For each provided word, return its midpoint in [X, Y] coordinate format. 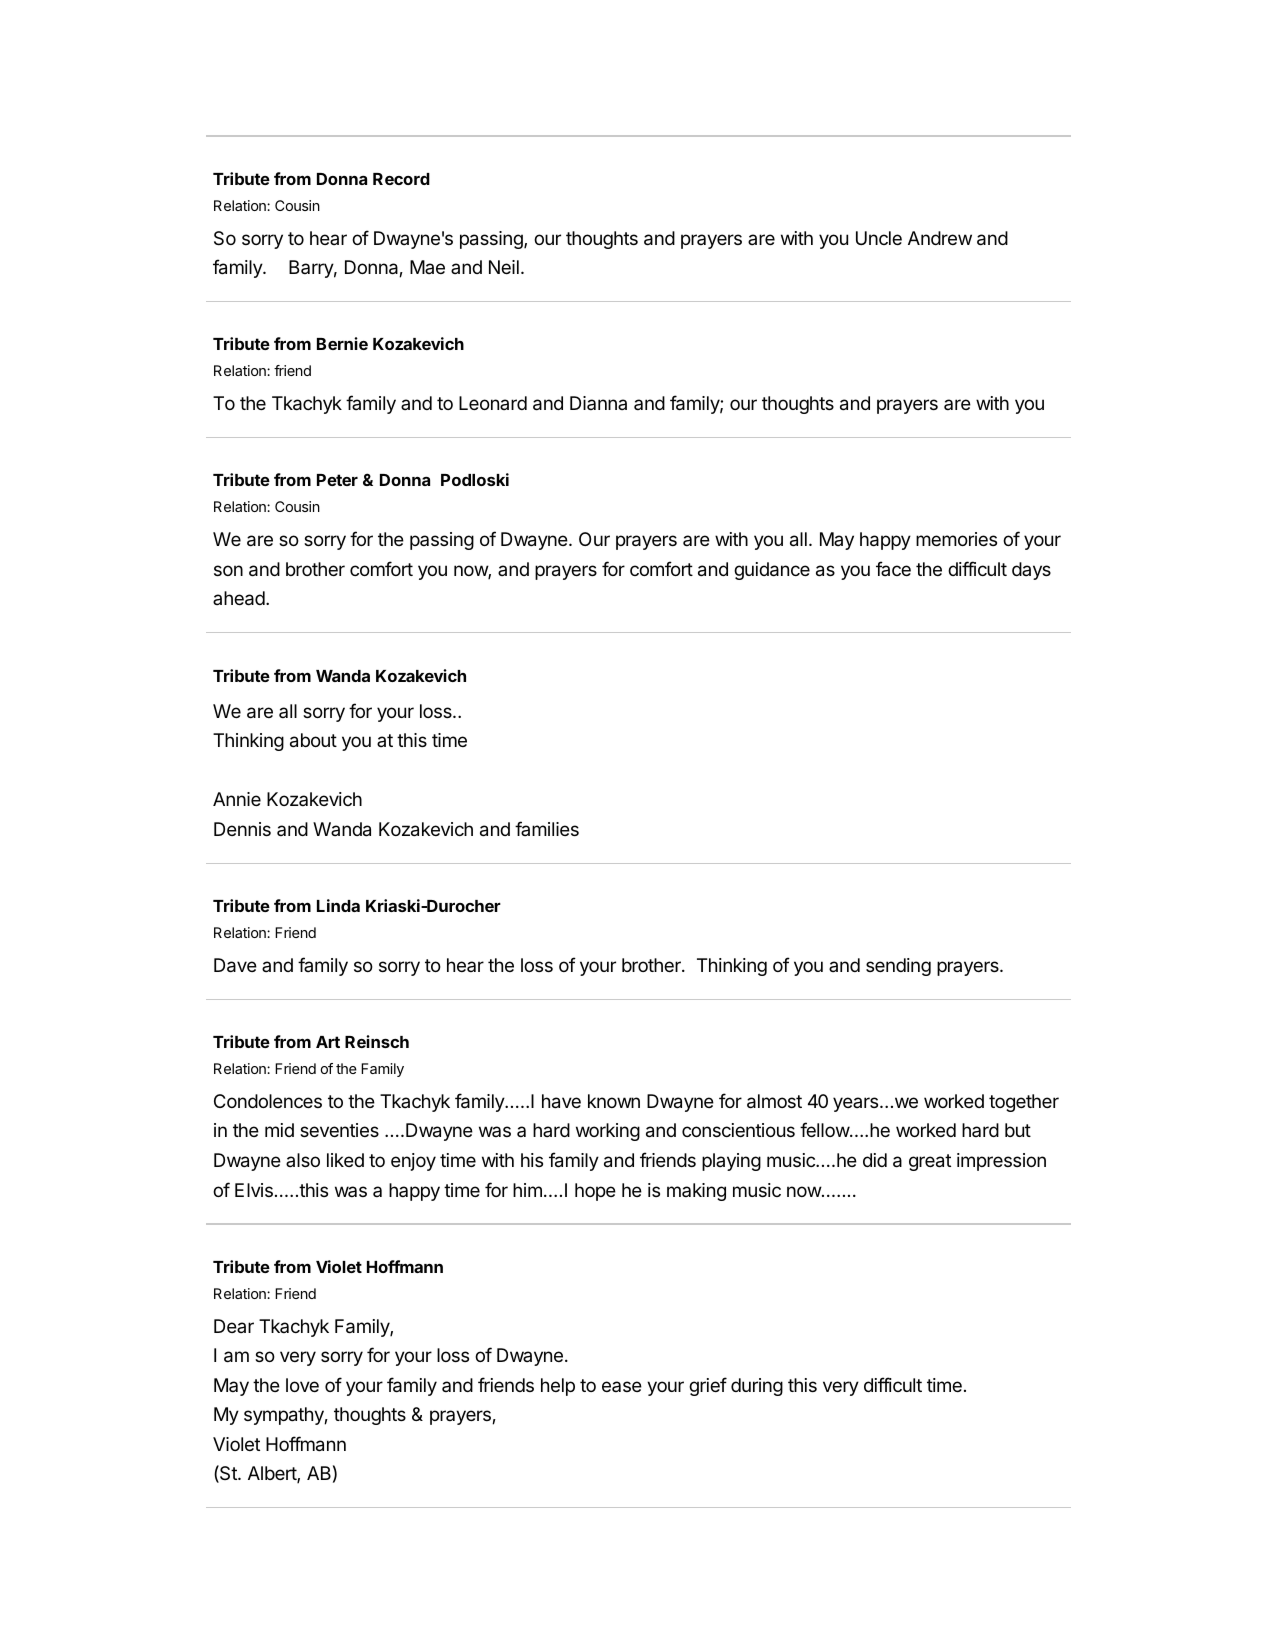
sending [898, 967]
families [547, 828]
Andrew [940, 238]
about [313, 740]
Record [401, 179]
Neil [504, 267]
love [302, 1385]
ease [622, 1386]
